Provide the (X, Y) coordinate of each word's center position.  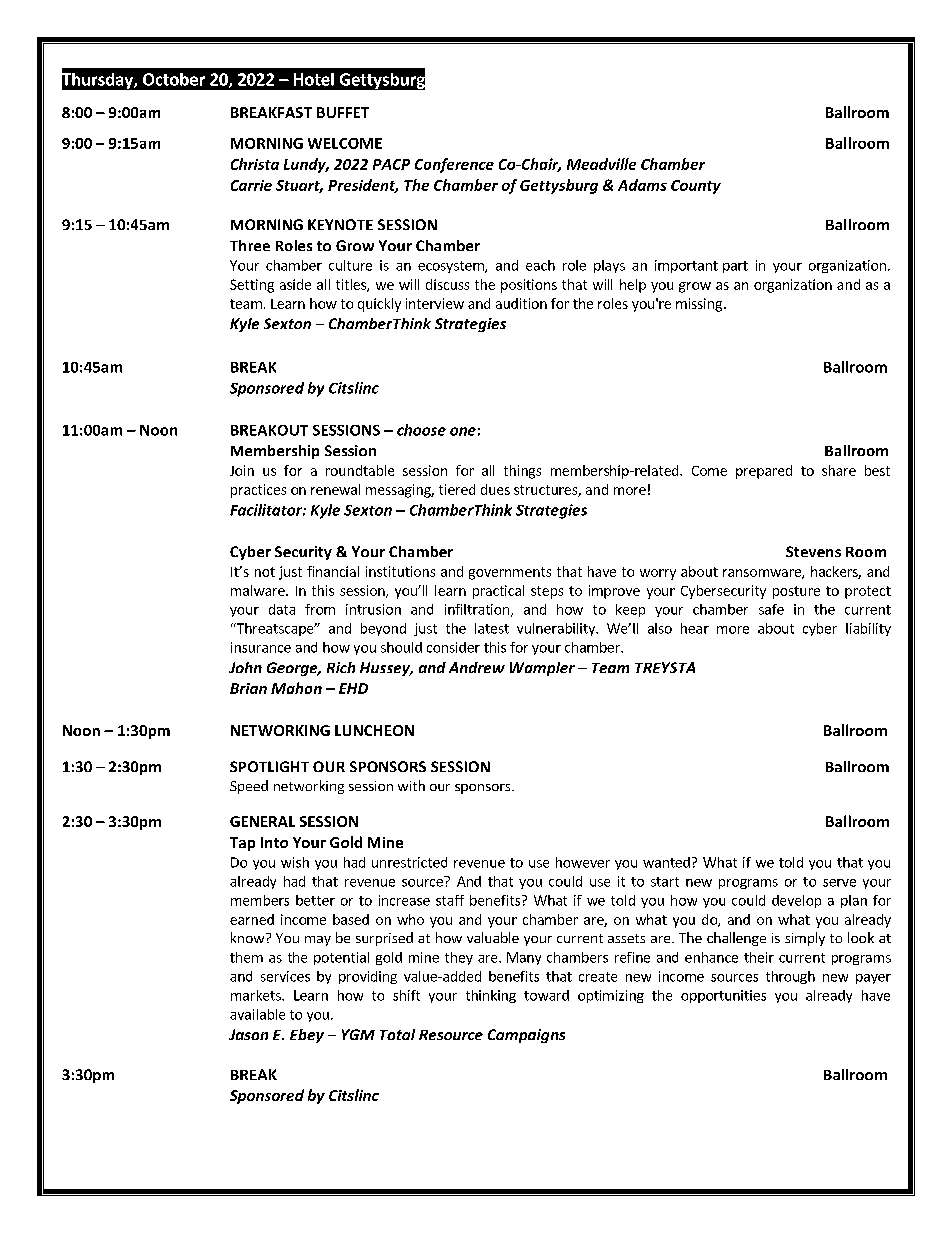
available (257, 1014)
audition (521, 303)
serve (839, 883)
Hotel (314, 79)
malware (259, 590)
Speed (249, 787)
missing (699, 305)
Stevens (813, 551)
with (411, 785)
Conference (454, 165)
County (696, 187)
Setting (252, 286)
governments (510, 573)
